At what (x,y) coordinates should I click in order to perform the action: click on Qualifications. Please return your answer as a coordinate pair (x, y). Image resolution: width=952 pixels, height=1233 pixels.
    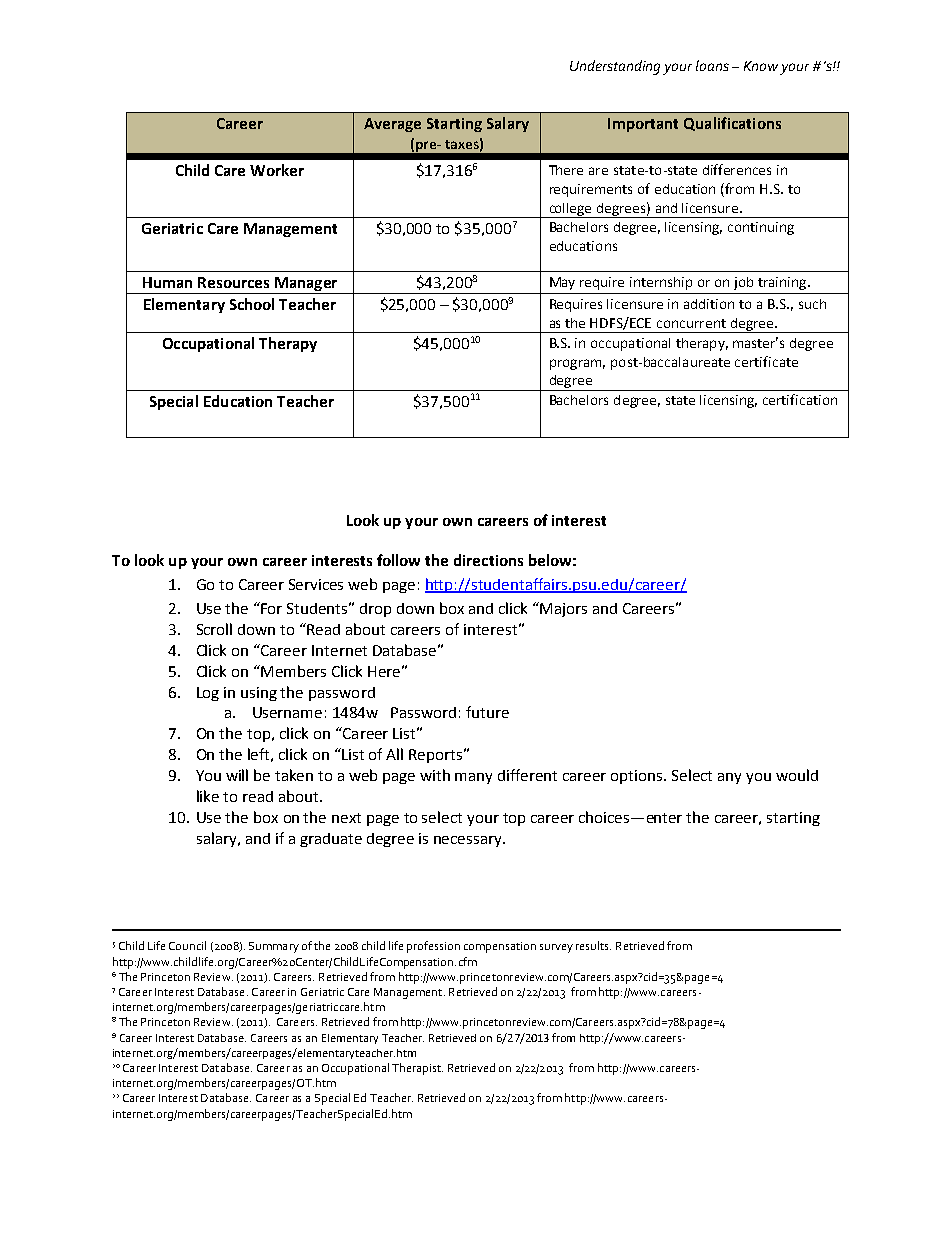
    Looking at the image, I should click on (732, 124).
